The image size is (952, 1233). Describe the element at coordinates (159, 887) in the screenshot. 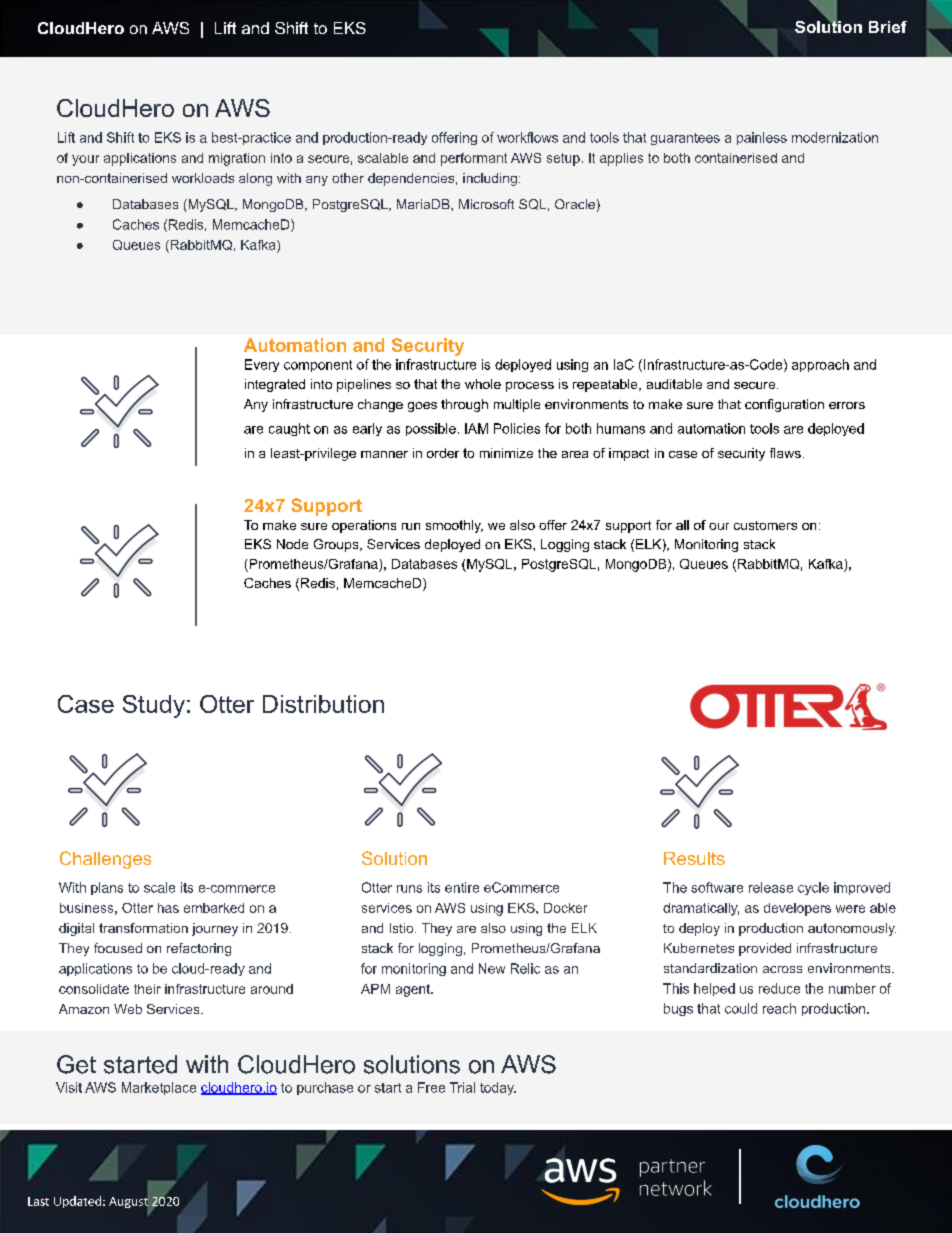

I see `scale` at that location.
